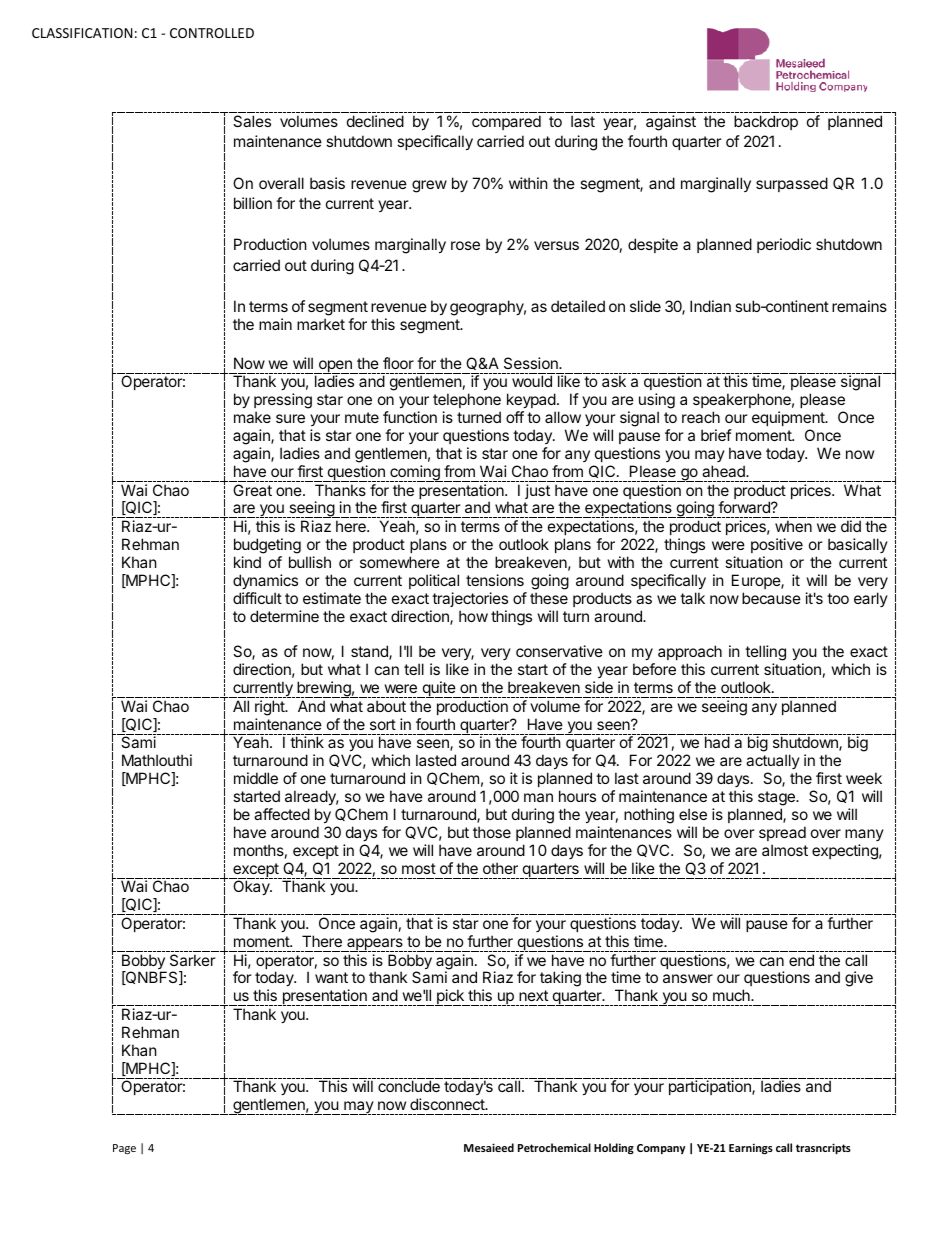 The width and height of the screenshot is (952, 1233). I want to click on backdrop, so click(766, 122).
